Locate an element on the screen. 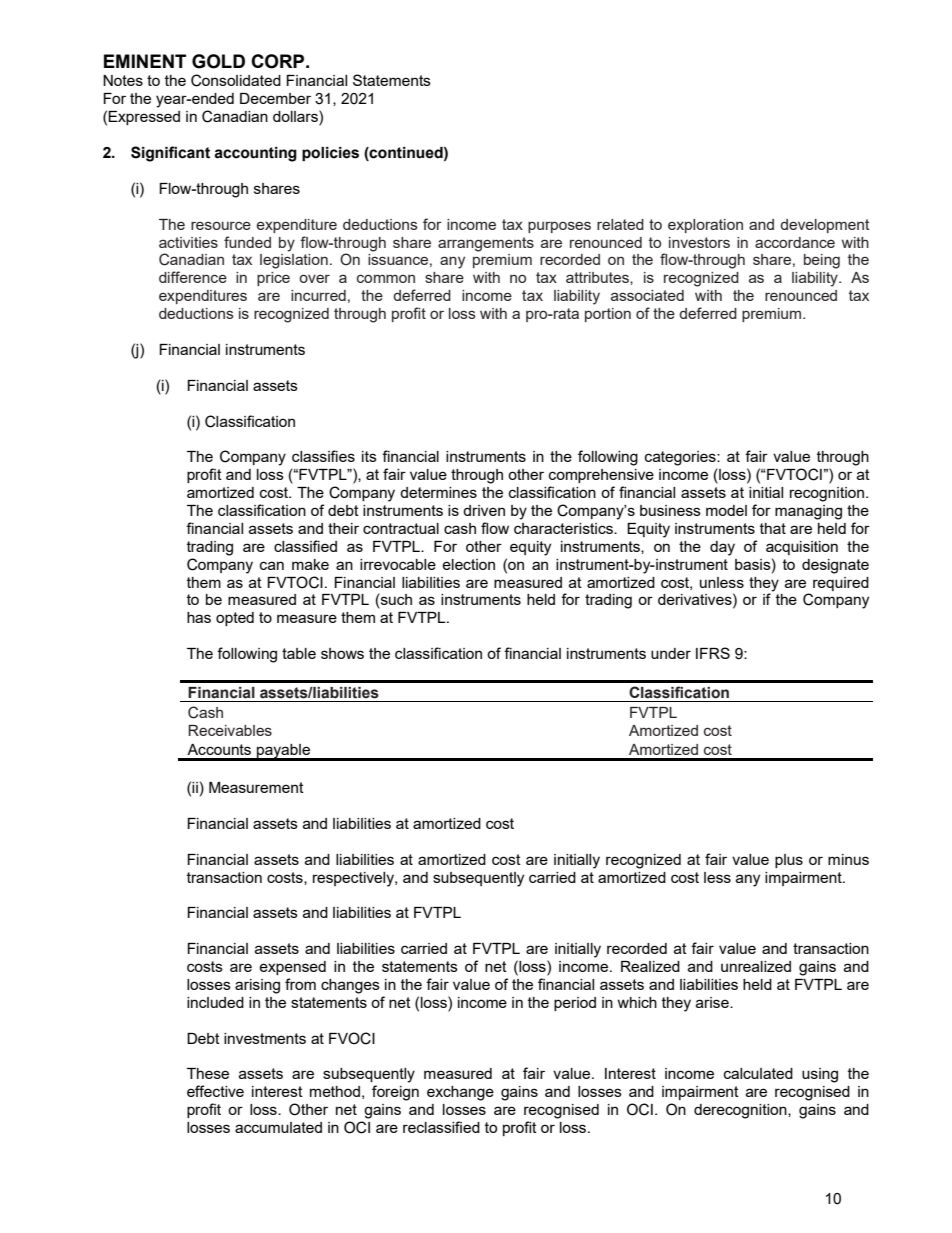  effective is located at coordinates (215, 1091).
